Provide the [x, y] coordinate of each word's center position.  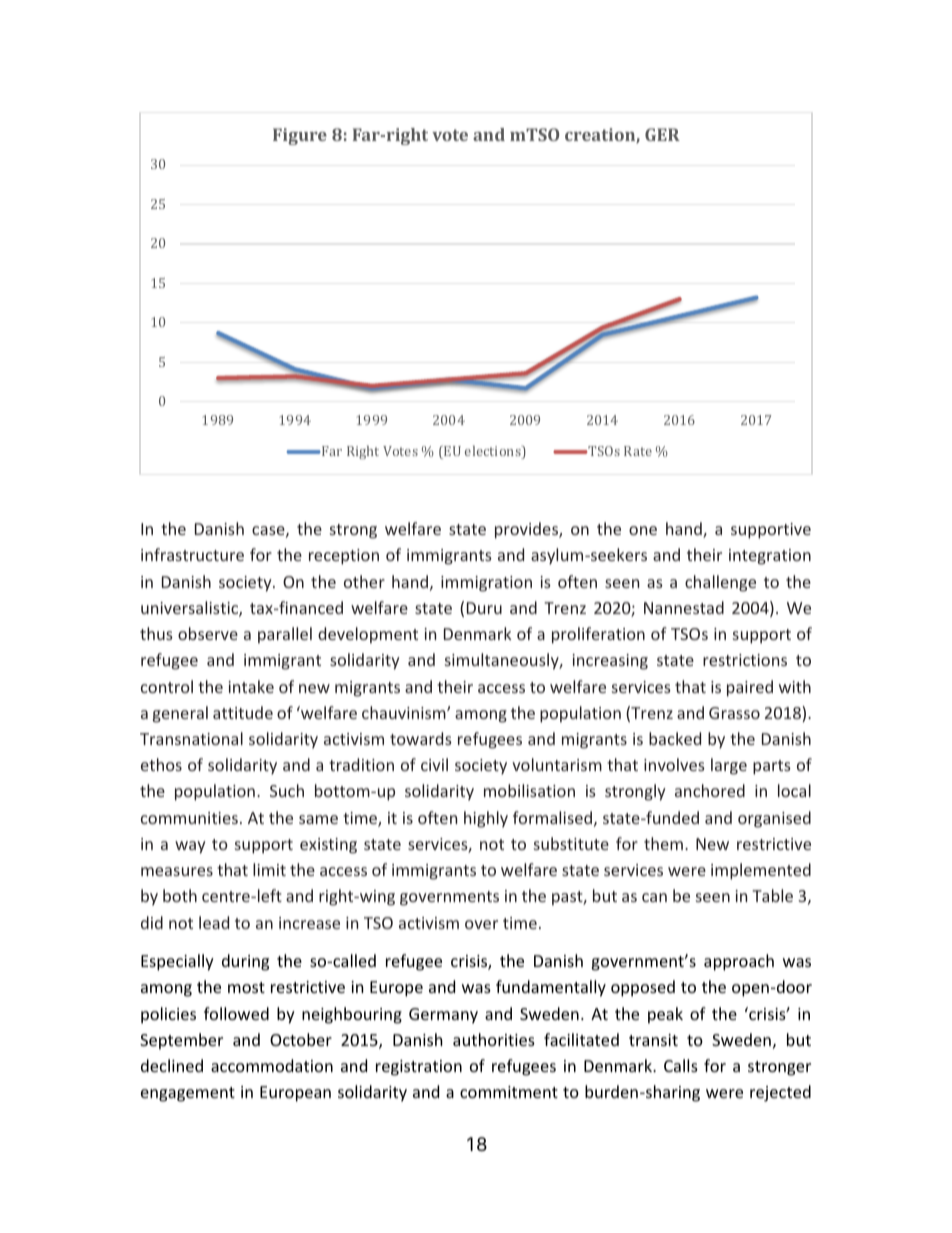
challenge [720, 583]
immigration [486, 584]
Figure [300, 136]
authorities [494, 1039]
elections [494, 452]
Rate [638, 451]
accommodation [272, 1065]
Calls [681, 1065]
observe [208, 633]
